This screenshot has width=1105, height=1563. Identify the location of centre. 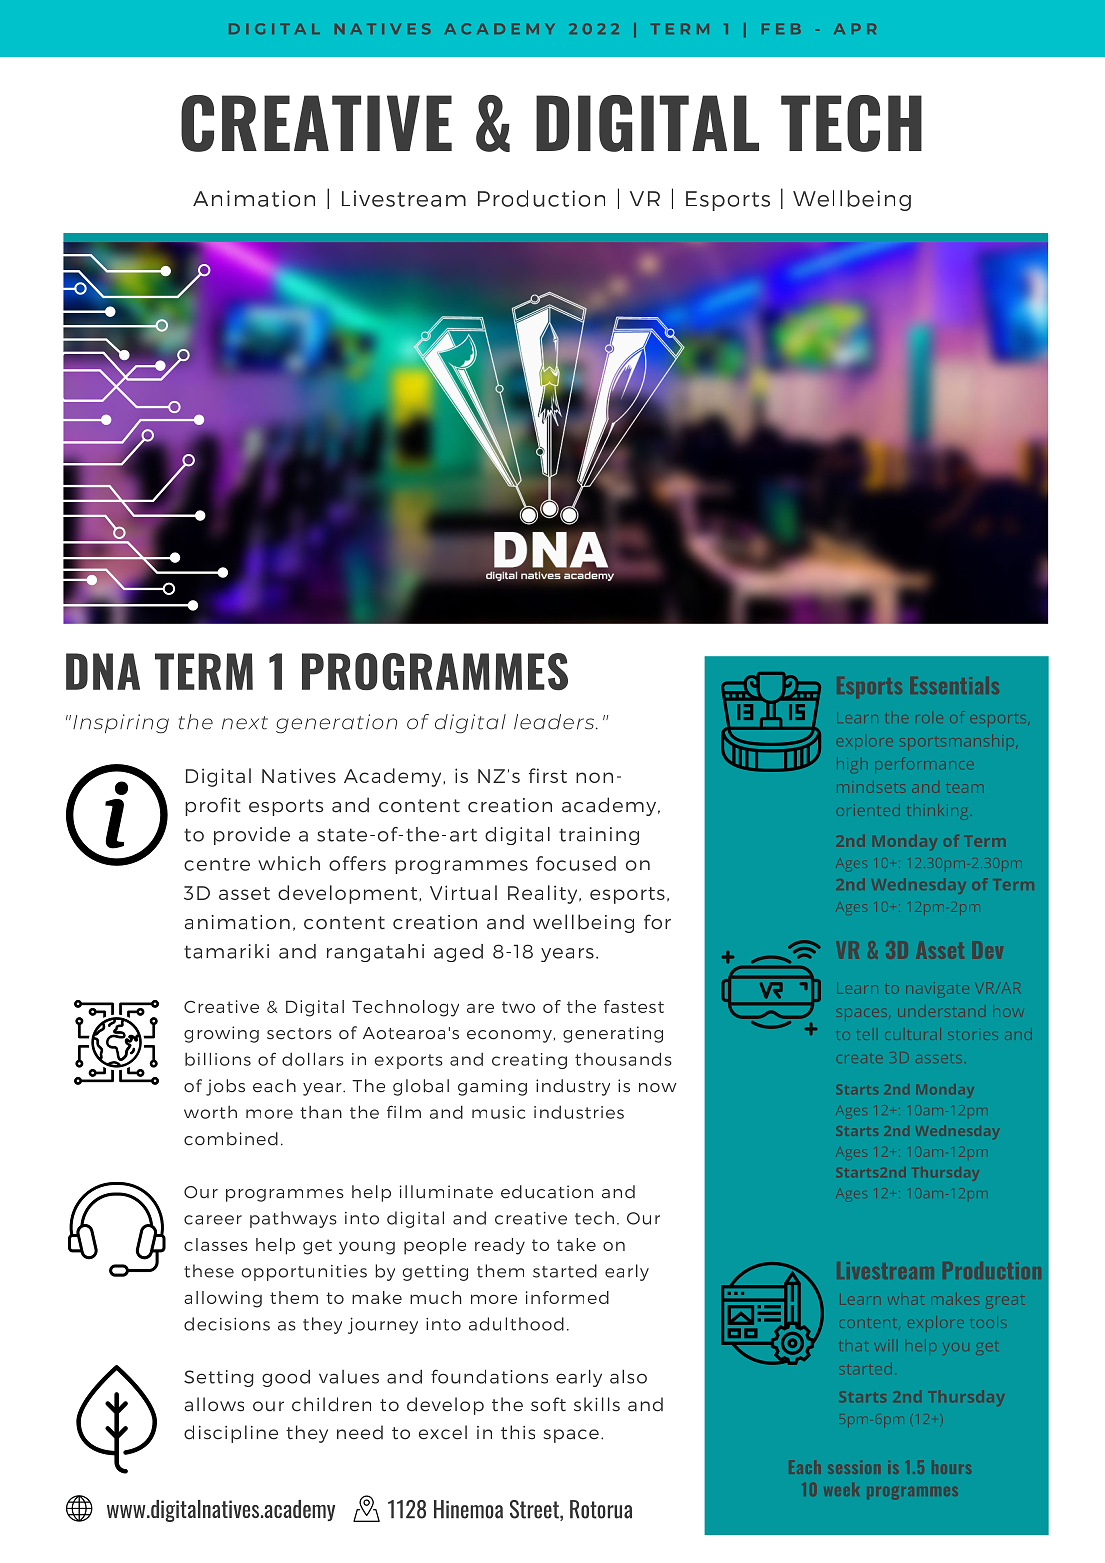
(217, 864).
